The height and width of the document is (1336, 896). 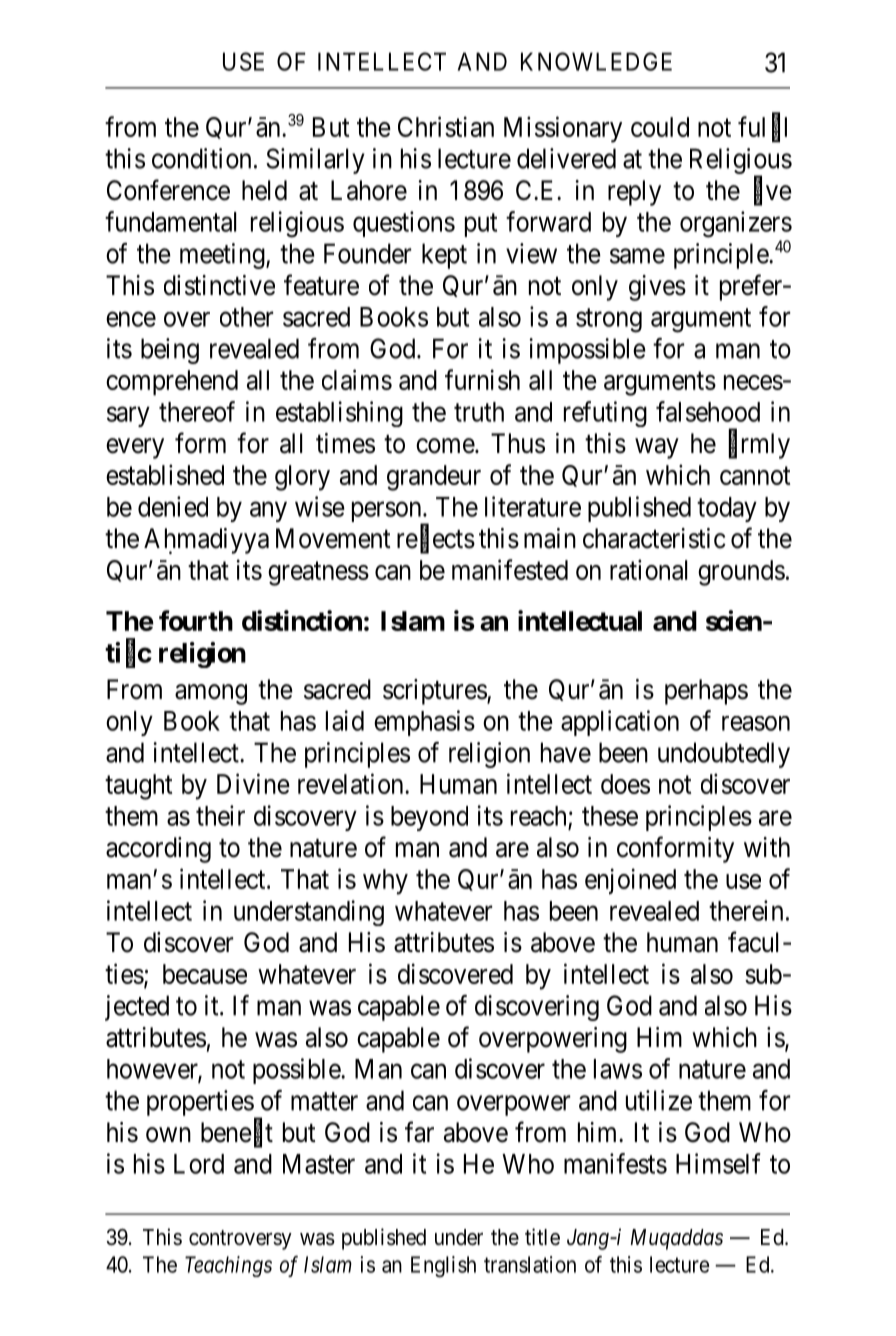 I want to click on according, so click(x=158, y=850).
